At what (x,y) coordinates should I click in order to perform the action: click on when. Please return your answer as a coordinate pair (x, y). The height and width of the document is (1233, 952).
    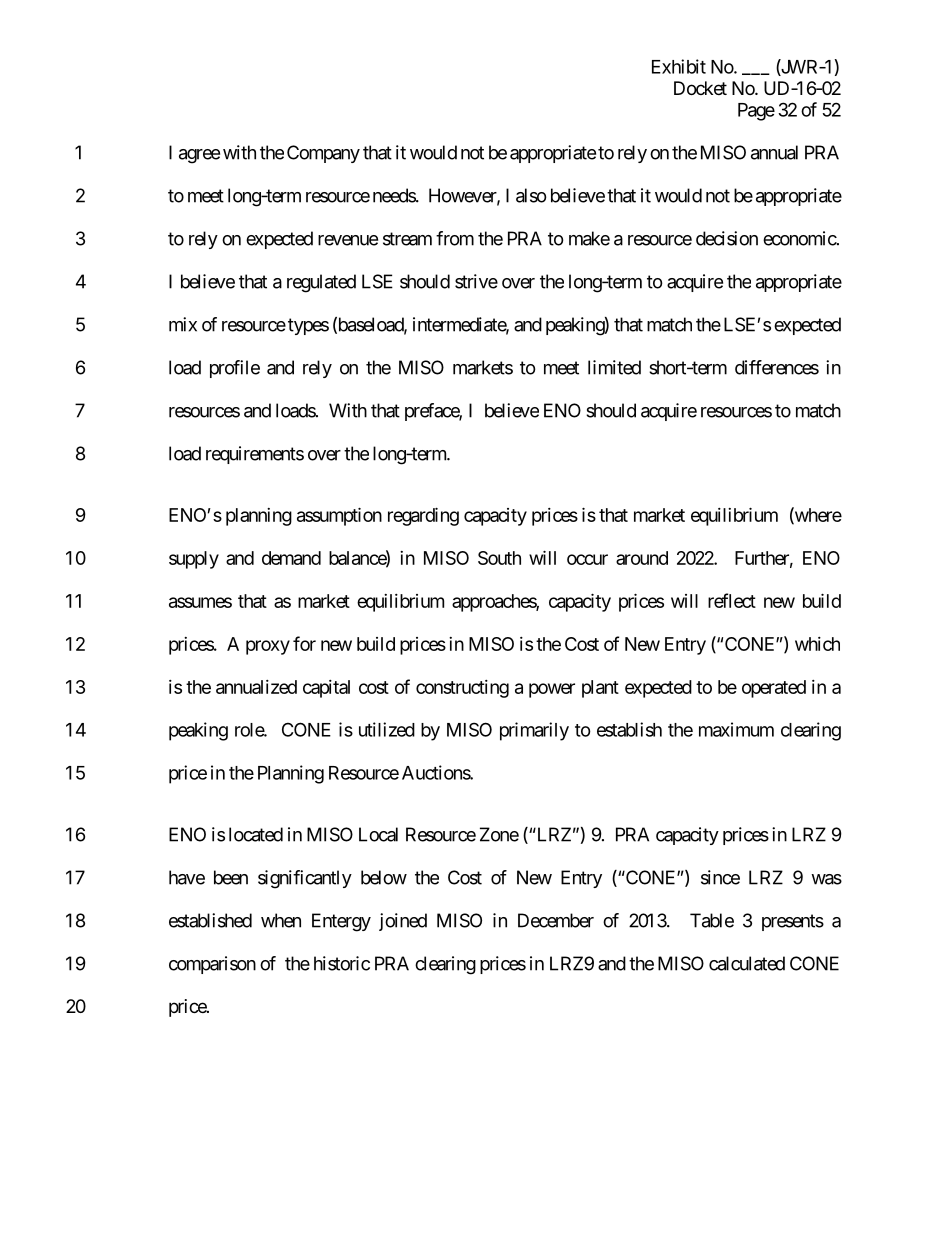
    Looking at the image, I should click on (281, 920).
